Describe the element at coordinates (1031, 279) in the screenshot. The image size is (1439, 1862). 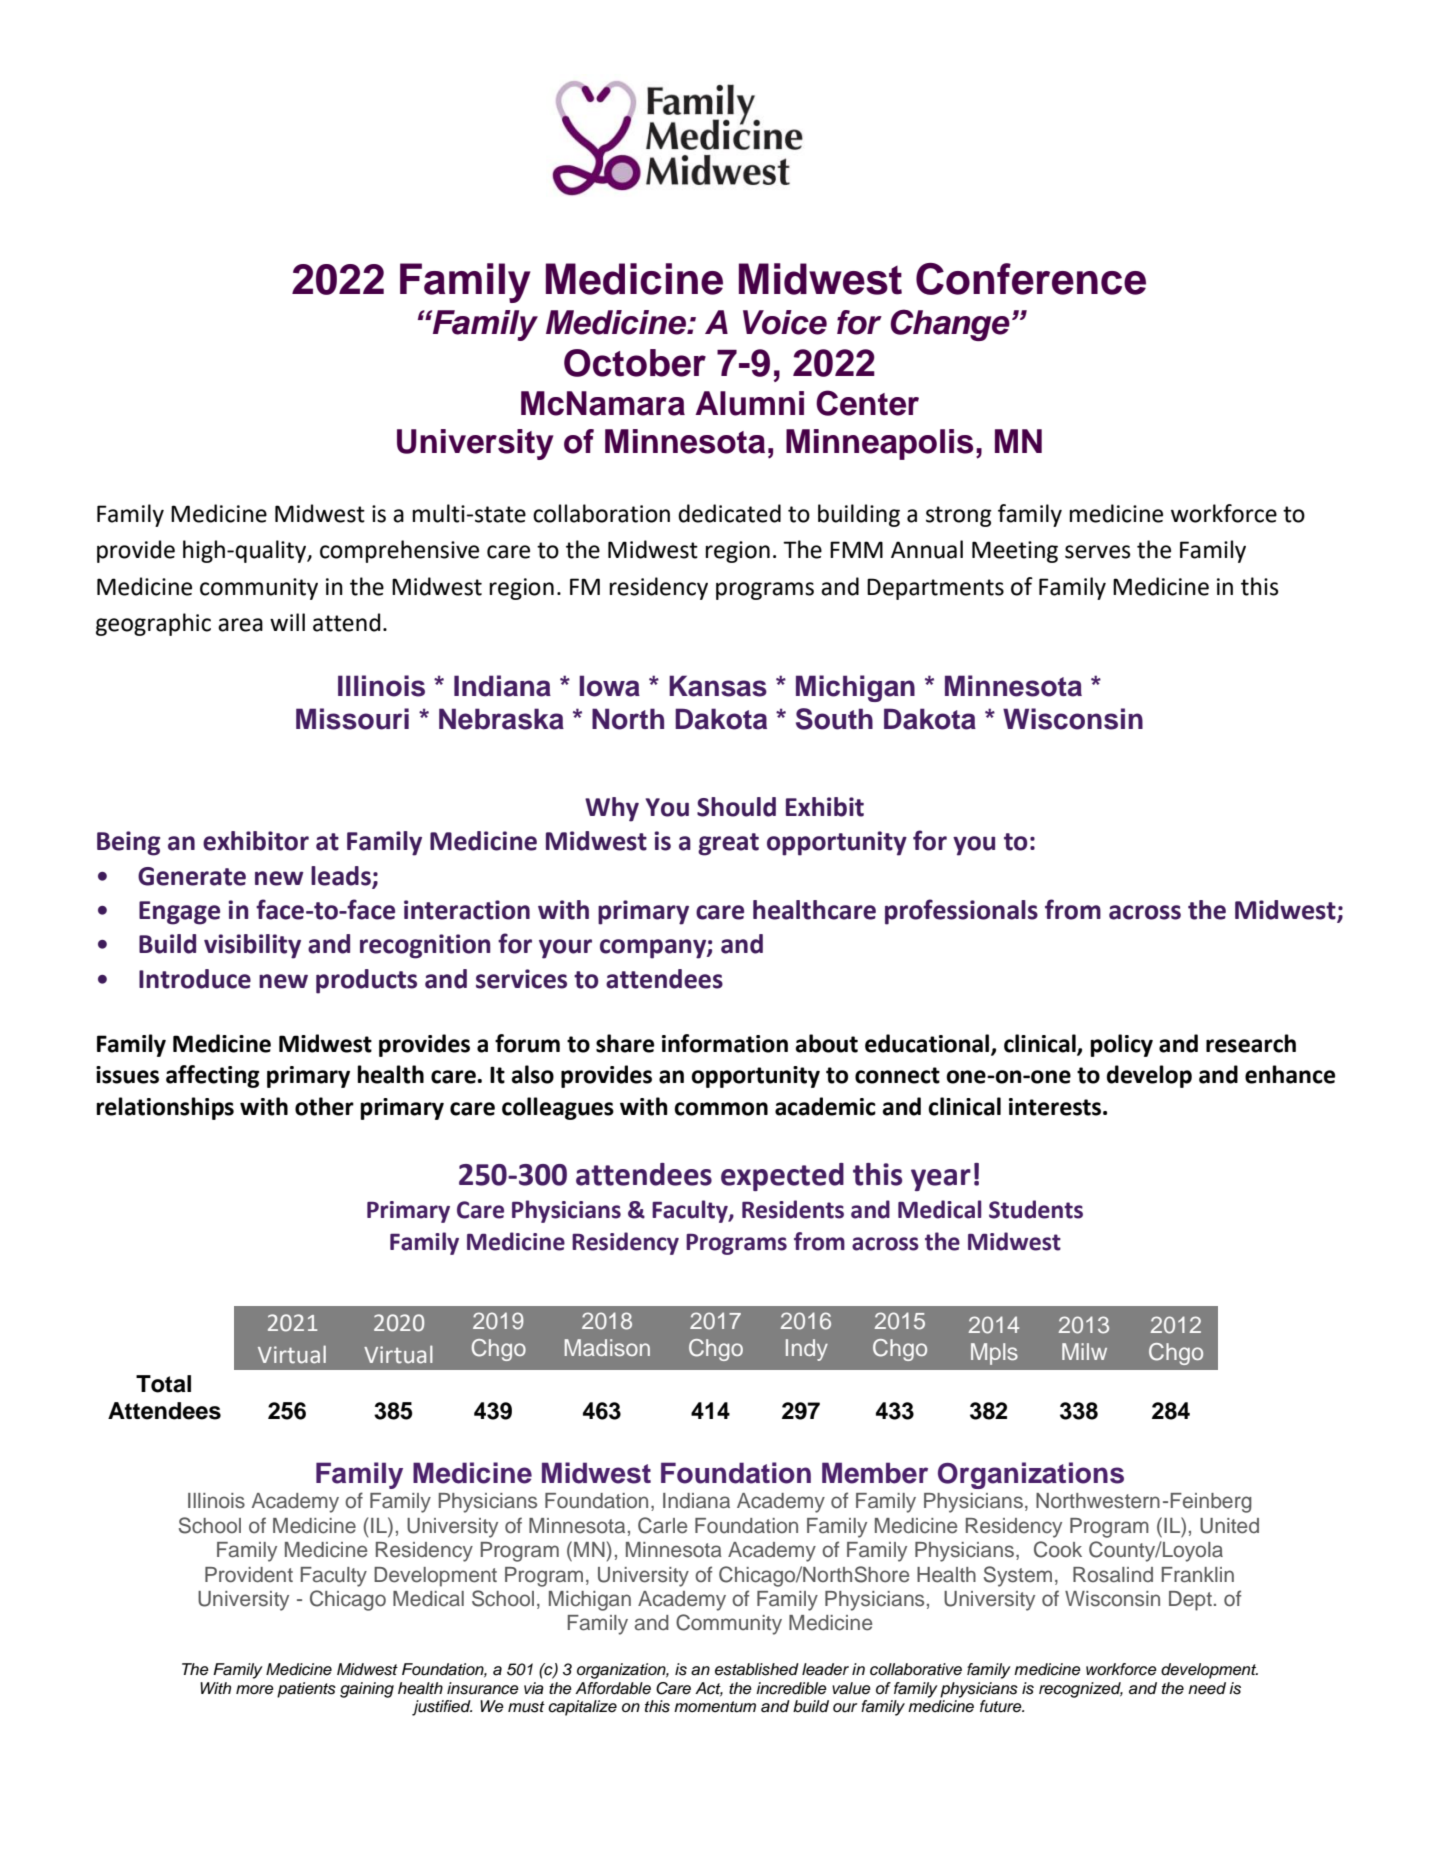
I see `Conference` at that location.
